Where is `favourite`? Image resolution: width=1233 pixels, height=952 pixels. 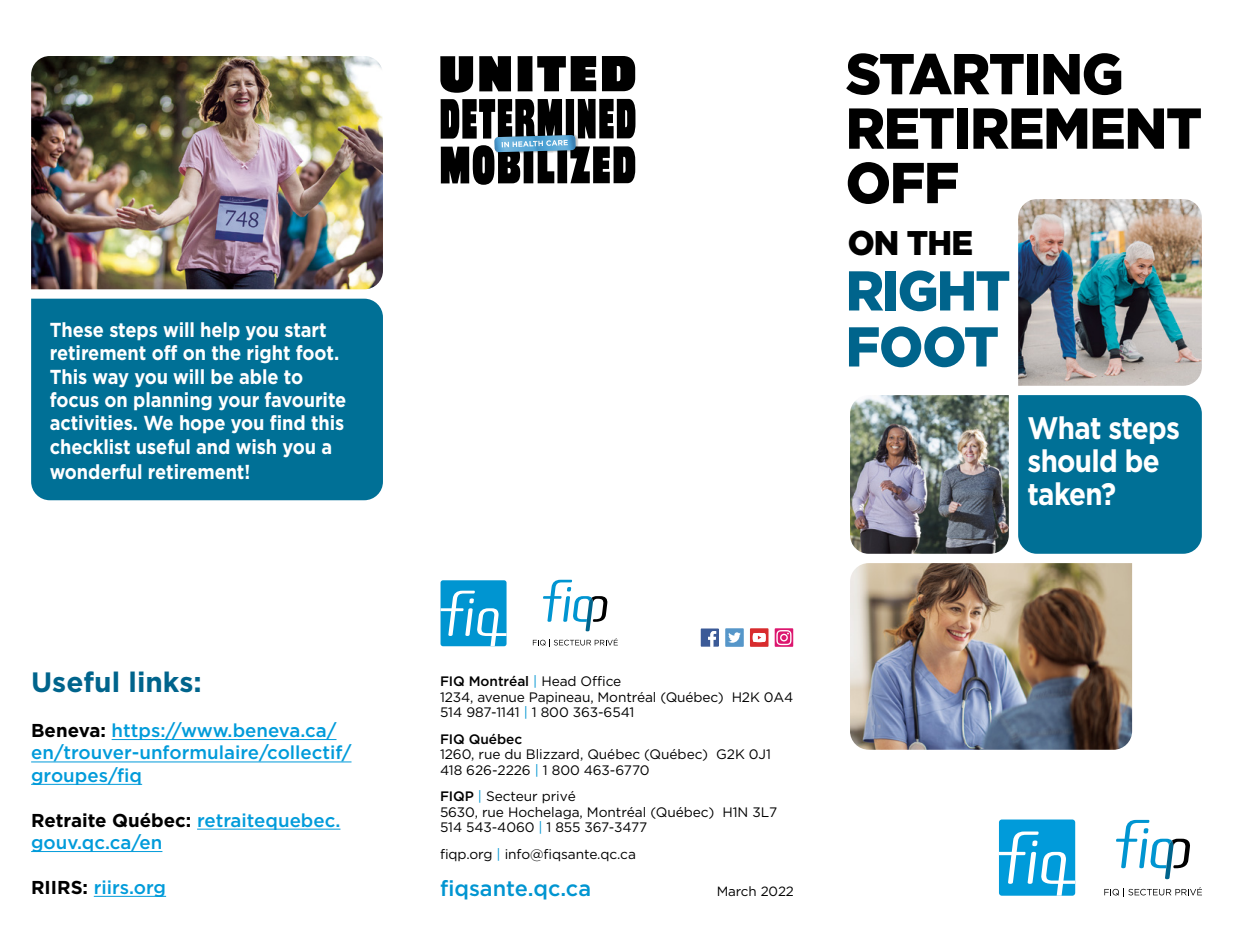
favourite is located at coordinates (305, 399).
